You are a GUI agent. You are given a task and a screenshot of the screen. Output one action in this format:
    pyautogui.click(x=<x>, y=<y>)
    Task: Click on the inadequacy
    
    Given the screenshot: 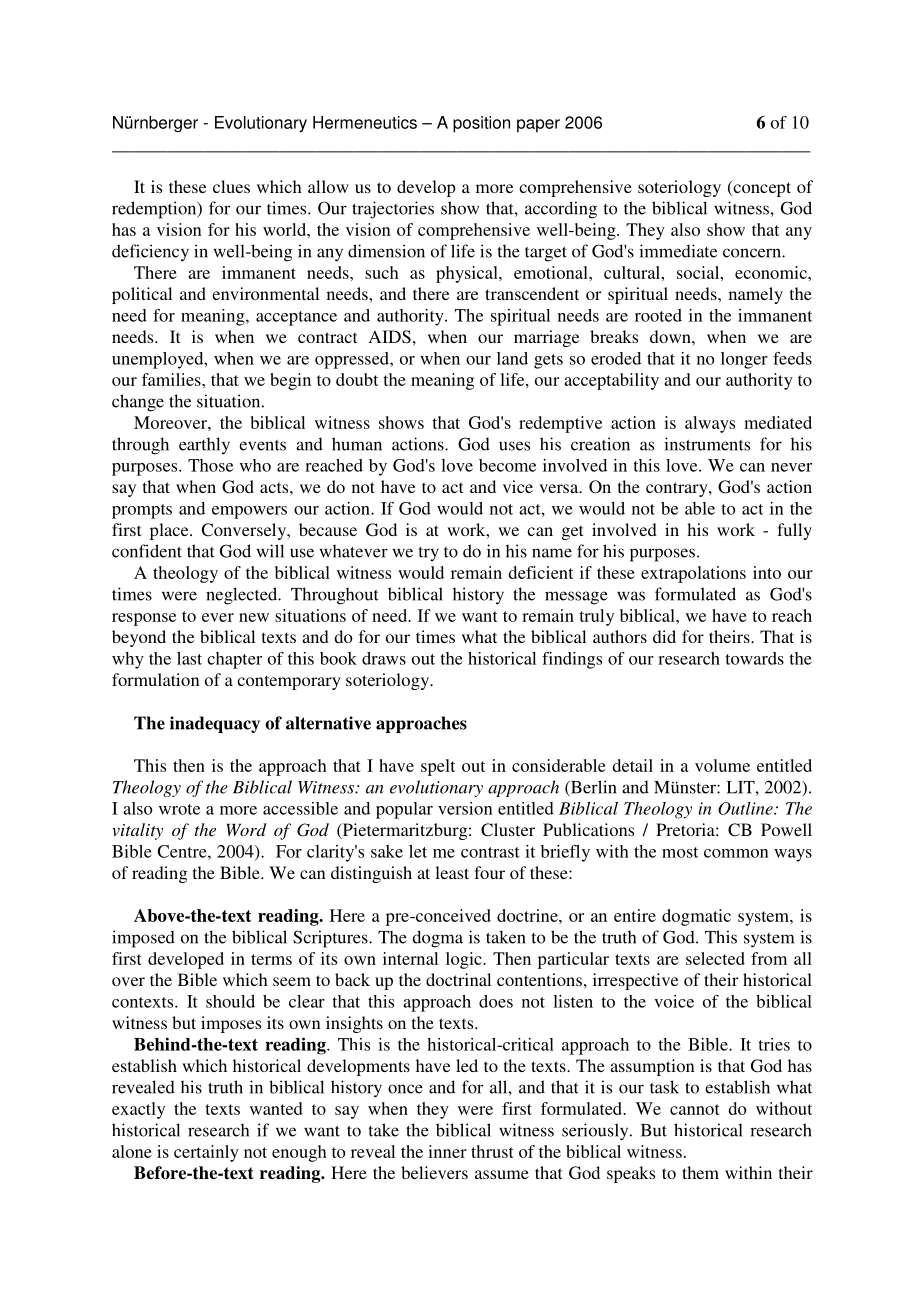 What is the action you would take?
    pyautogui.click(x=215, y=724)
